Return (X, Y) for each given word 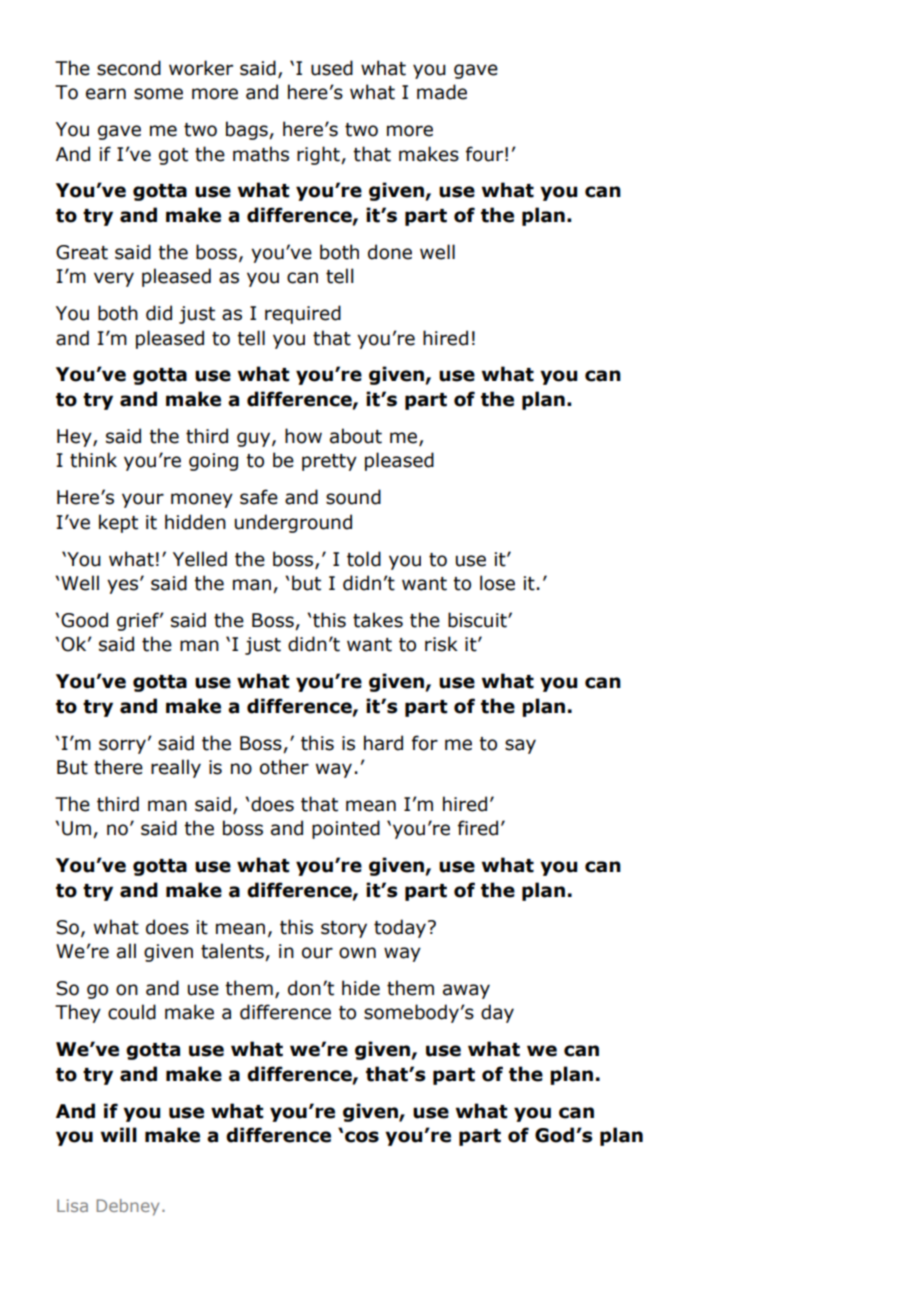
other (284, 767)
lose (497, 583)
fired (478, 828)
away (466, 991)
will (119, 1134)
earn (106, 94)
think (93, 460)
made (442, 92)
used (332, 68)
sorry (122, 746)
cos (362, 1137)
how (303, 436)
